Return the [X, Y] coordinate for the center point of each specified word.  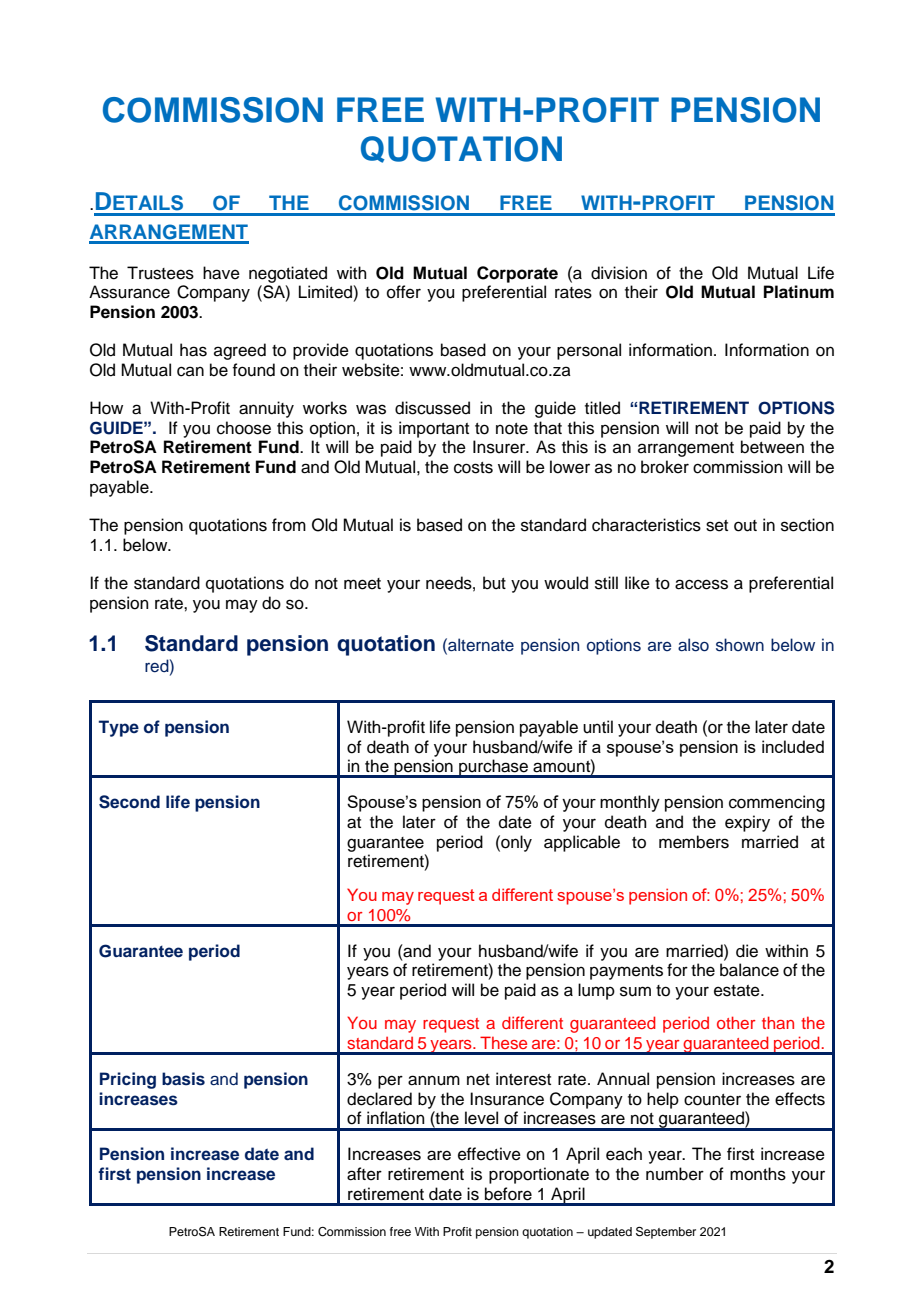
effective [489, 1154]
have [221, 273]
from [289, 525]
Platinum [799, 292]
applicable [582, 843]
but [494, 583]
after [364, 1174]
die [747, 951]
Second [129, 802]
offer [404, 292]
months [758, 1174]
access [701, 584]
